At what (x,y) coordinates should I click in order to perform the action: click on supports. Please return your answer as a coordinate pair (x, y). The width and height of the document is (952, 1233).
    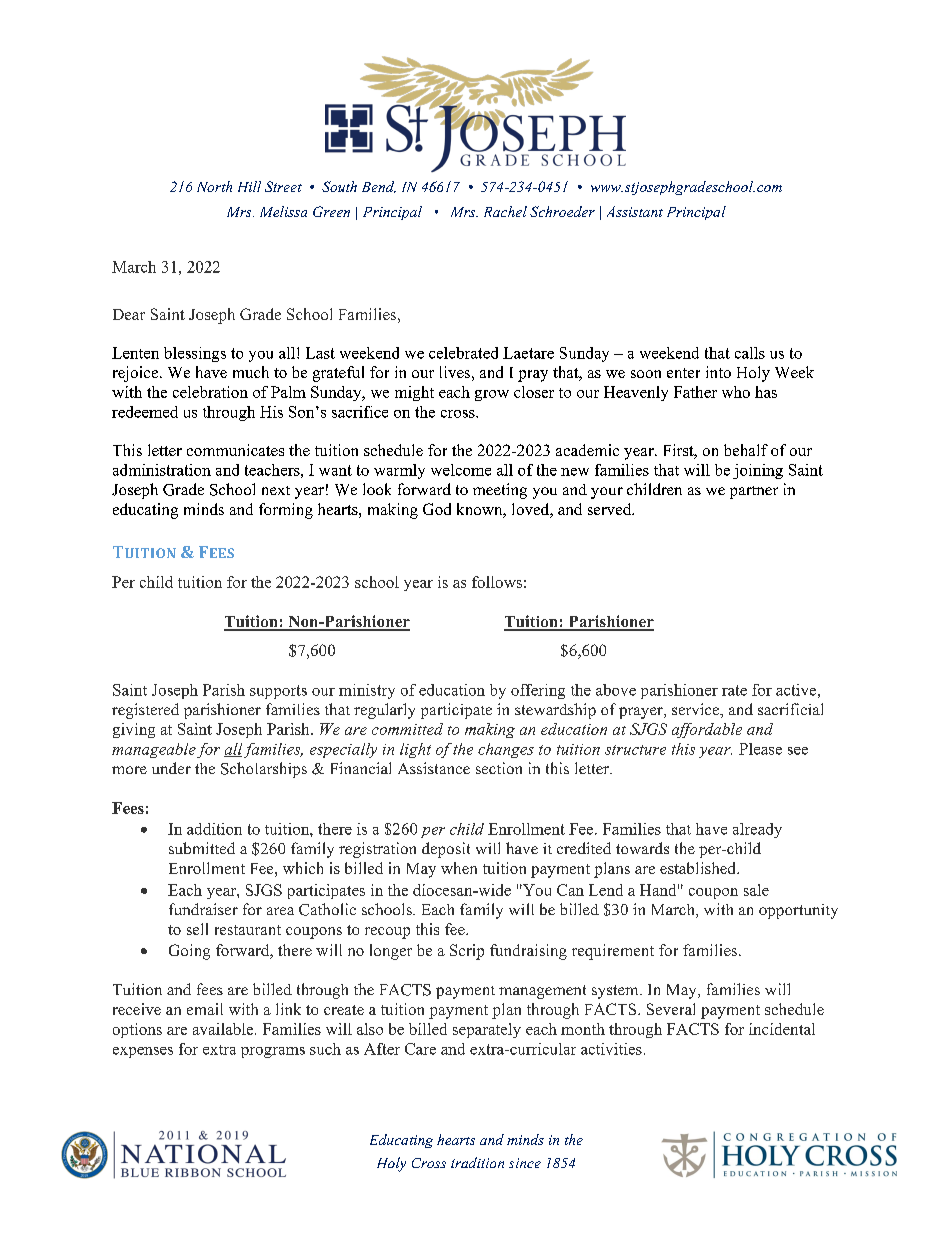
    Looking at the image, I should click on (278, 692).
